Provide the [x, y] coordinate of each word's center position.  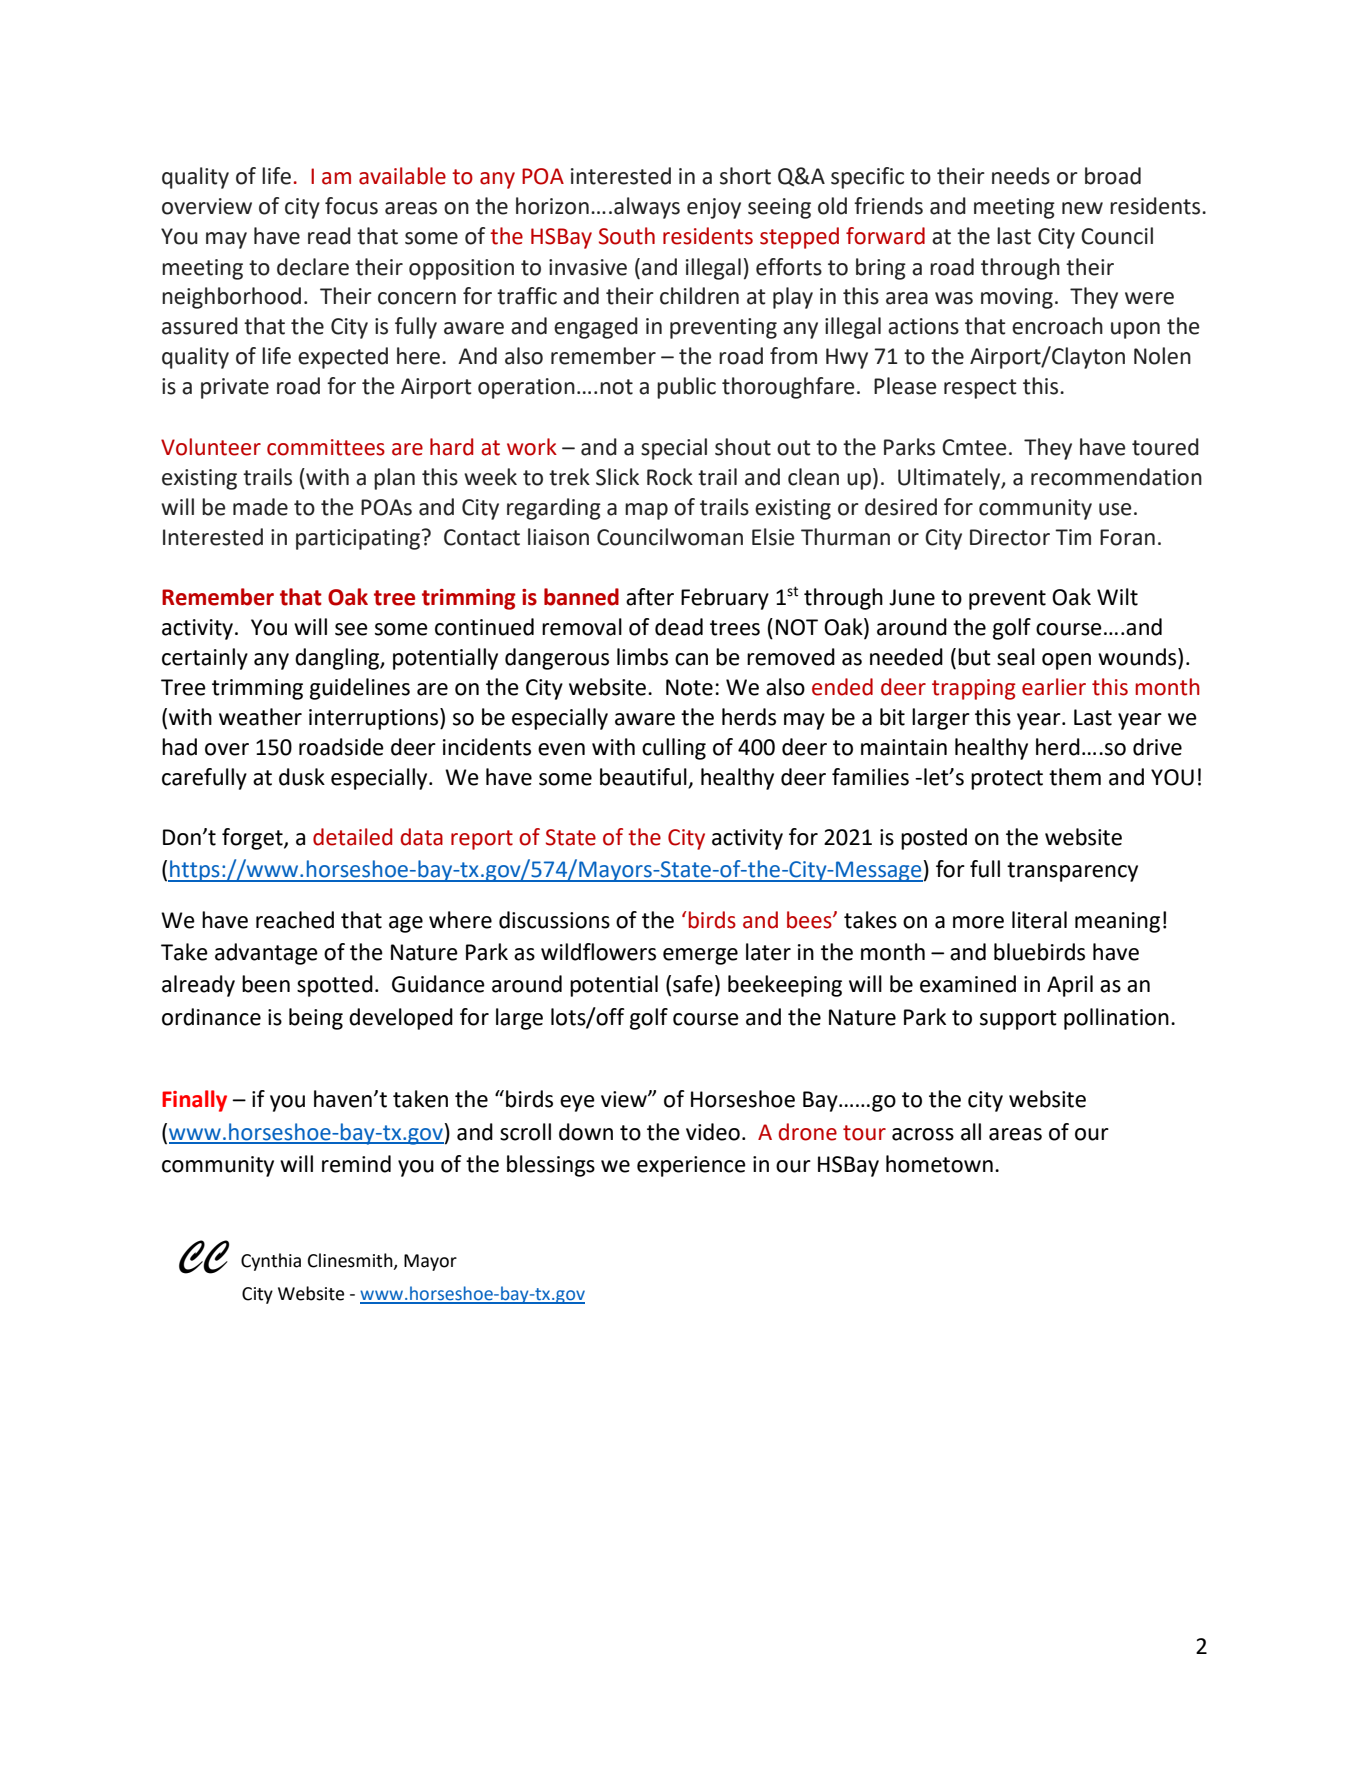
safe [693, 984]
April [1070, 986]
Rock [670, 477]
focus [351, 206]
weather [260, 717]
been [266, 984]
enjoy [714, 208]
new [1082, 208]
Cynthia [271, 1262]
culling [674, 749]
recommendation [1116, 477]
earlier [1054, 687]
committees [326, 447]
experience [691, 1166]
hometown [939, 1164]
